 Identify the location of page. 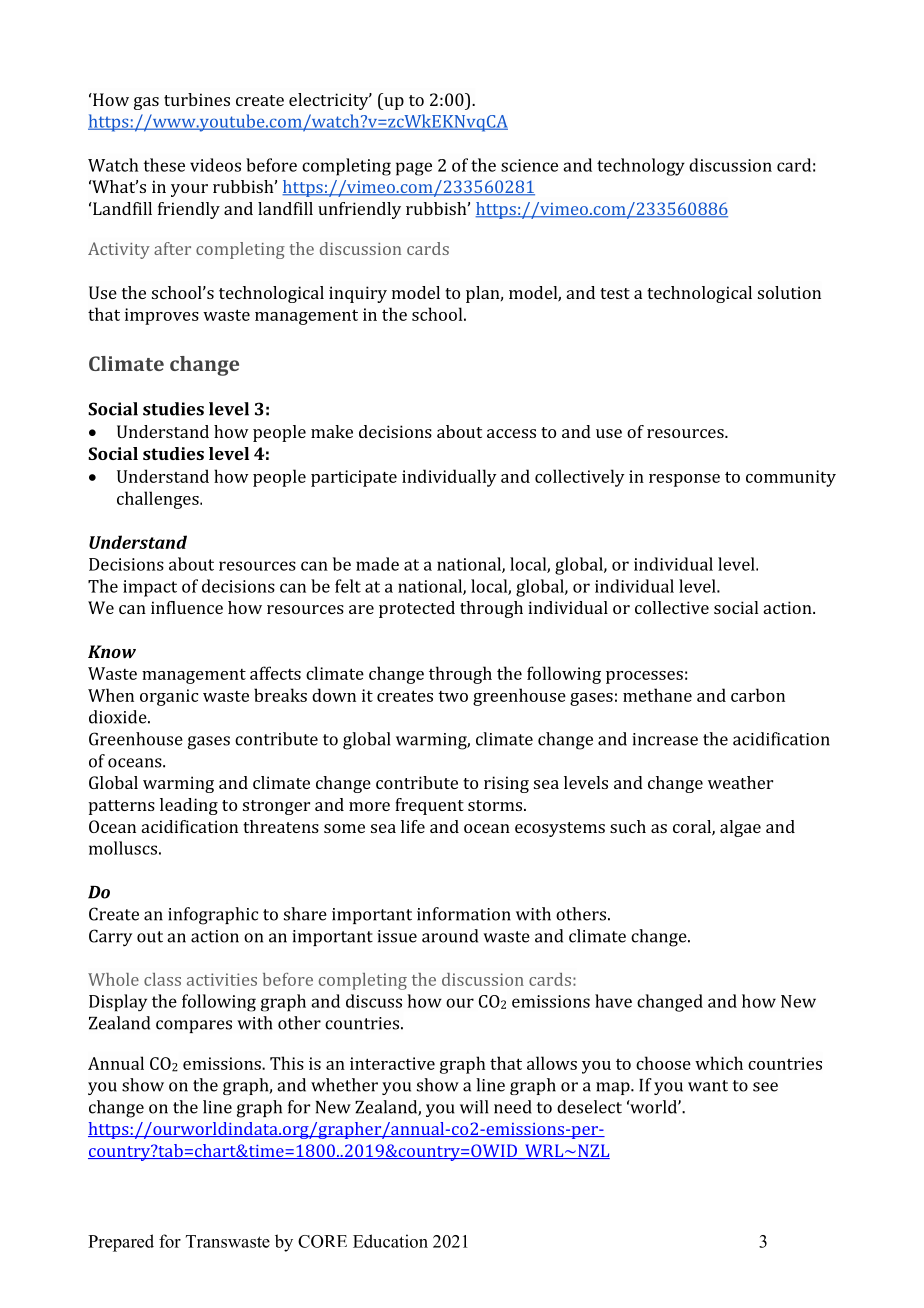
(414, 169).
